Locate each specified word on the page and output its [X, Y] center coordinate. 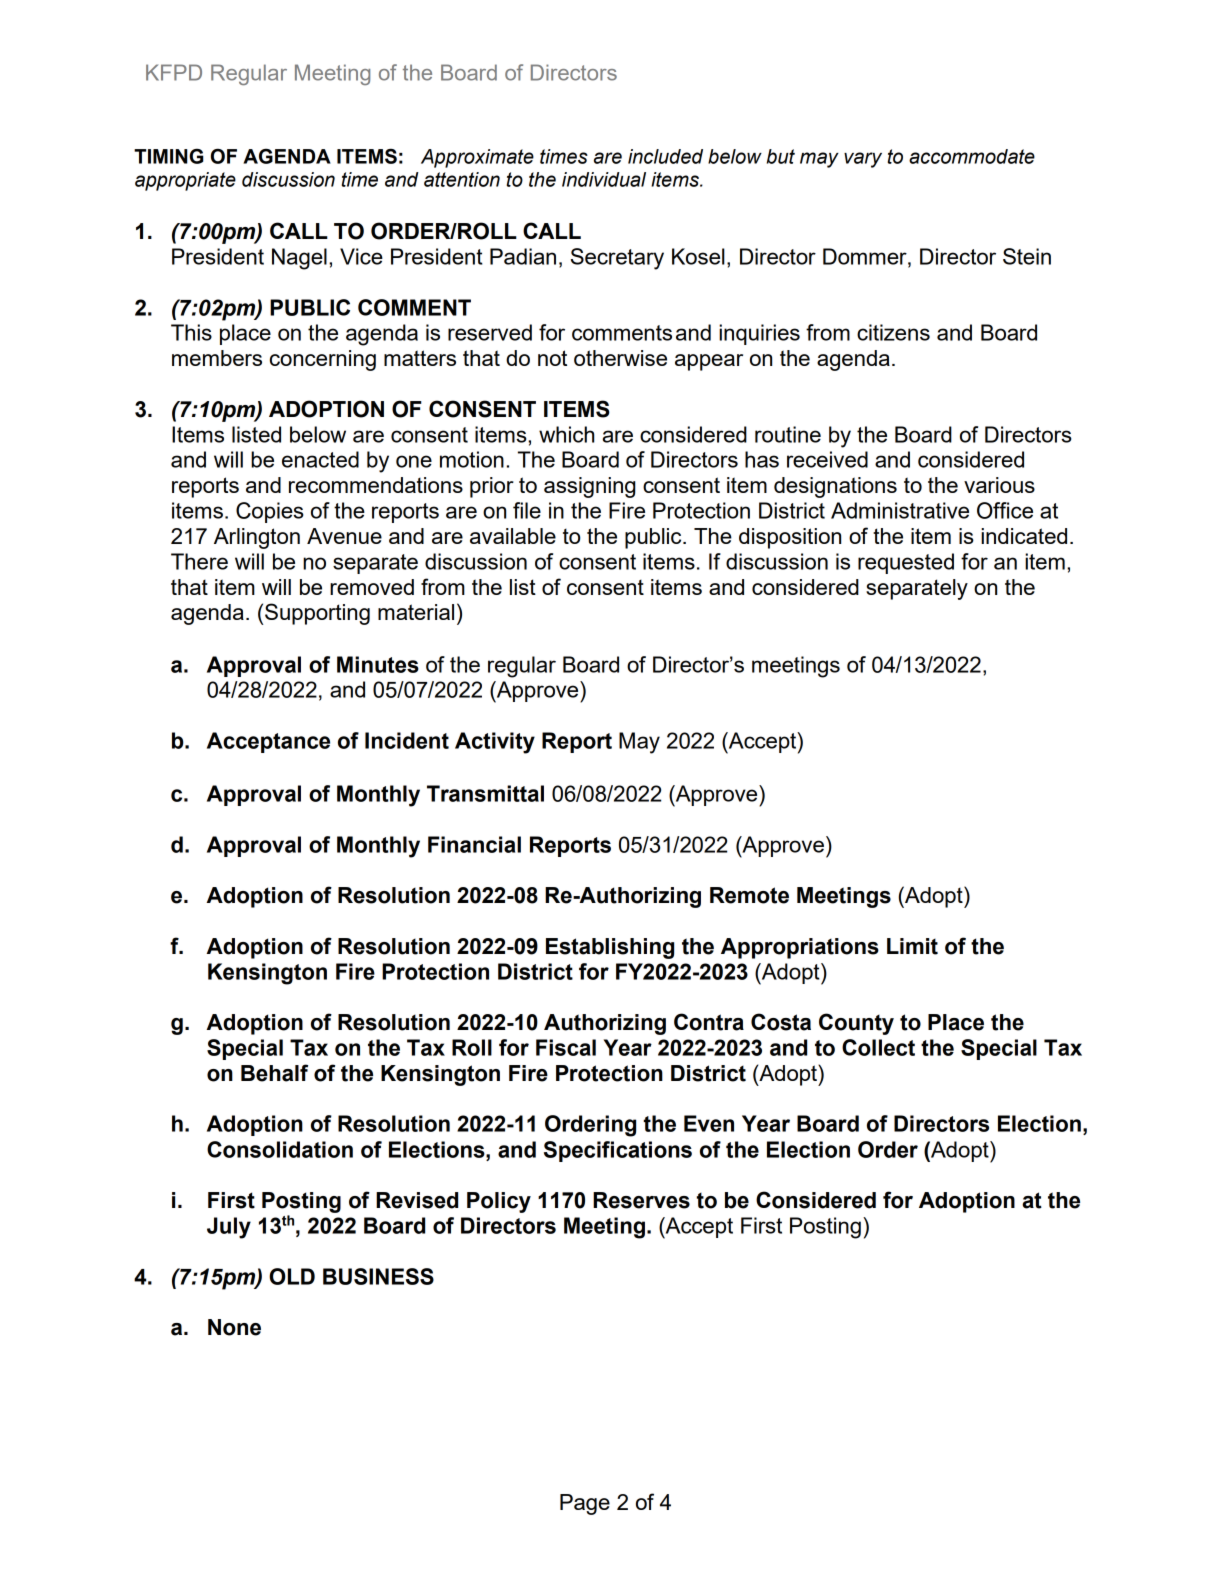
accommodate [972, 156]
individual [604, 179]
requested [906, 563]
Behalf [274, 1073]
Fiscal [566, 1047]
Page [585, 1504]
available [513, 536]
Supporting [317, 614]
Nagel [299, 259]
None [234, 1327]
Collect [878, 1047]
